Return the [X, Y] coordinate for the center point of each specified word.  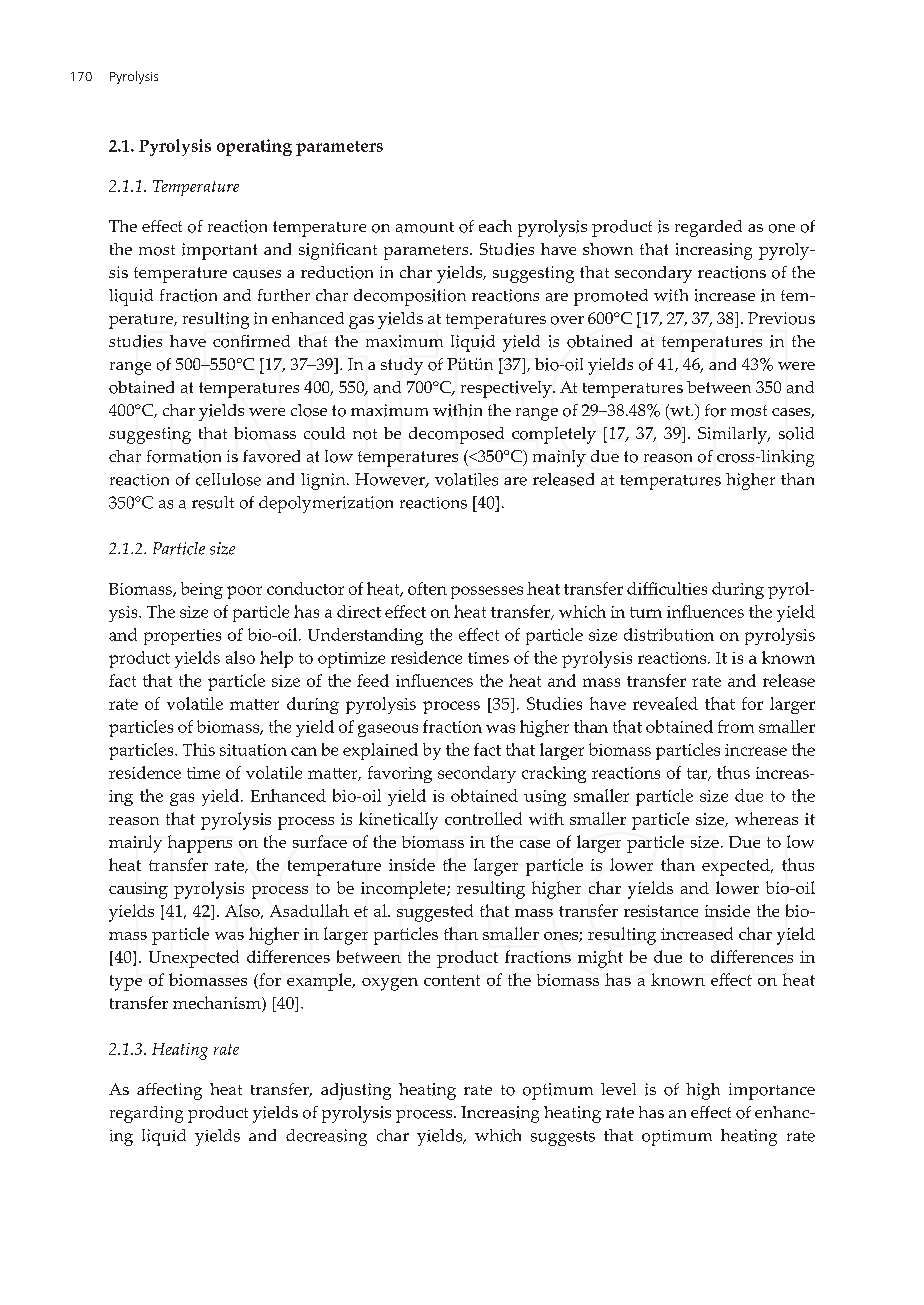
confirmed [251, 341]
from [736, 726]
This [199, 749]
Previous [781, 318]
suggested [435, 913]
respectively [507, 389]
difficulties [667, 588]
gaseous [388, 730]
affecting [169, 1091]
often [427, 588]
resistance [661, 911]
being [202, 590]
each [495, 226]
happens [200, 844]
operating [254, 147]
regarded [708, 228]
